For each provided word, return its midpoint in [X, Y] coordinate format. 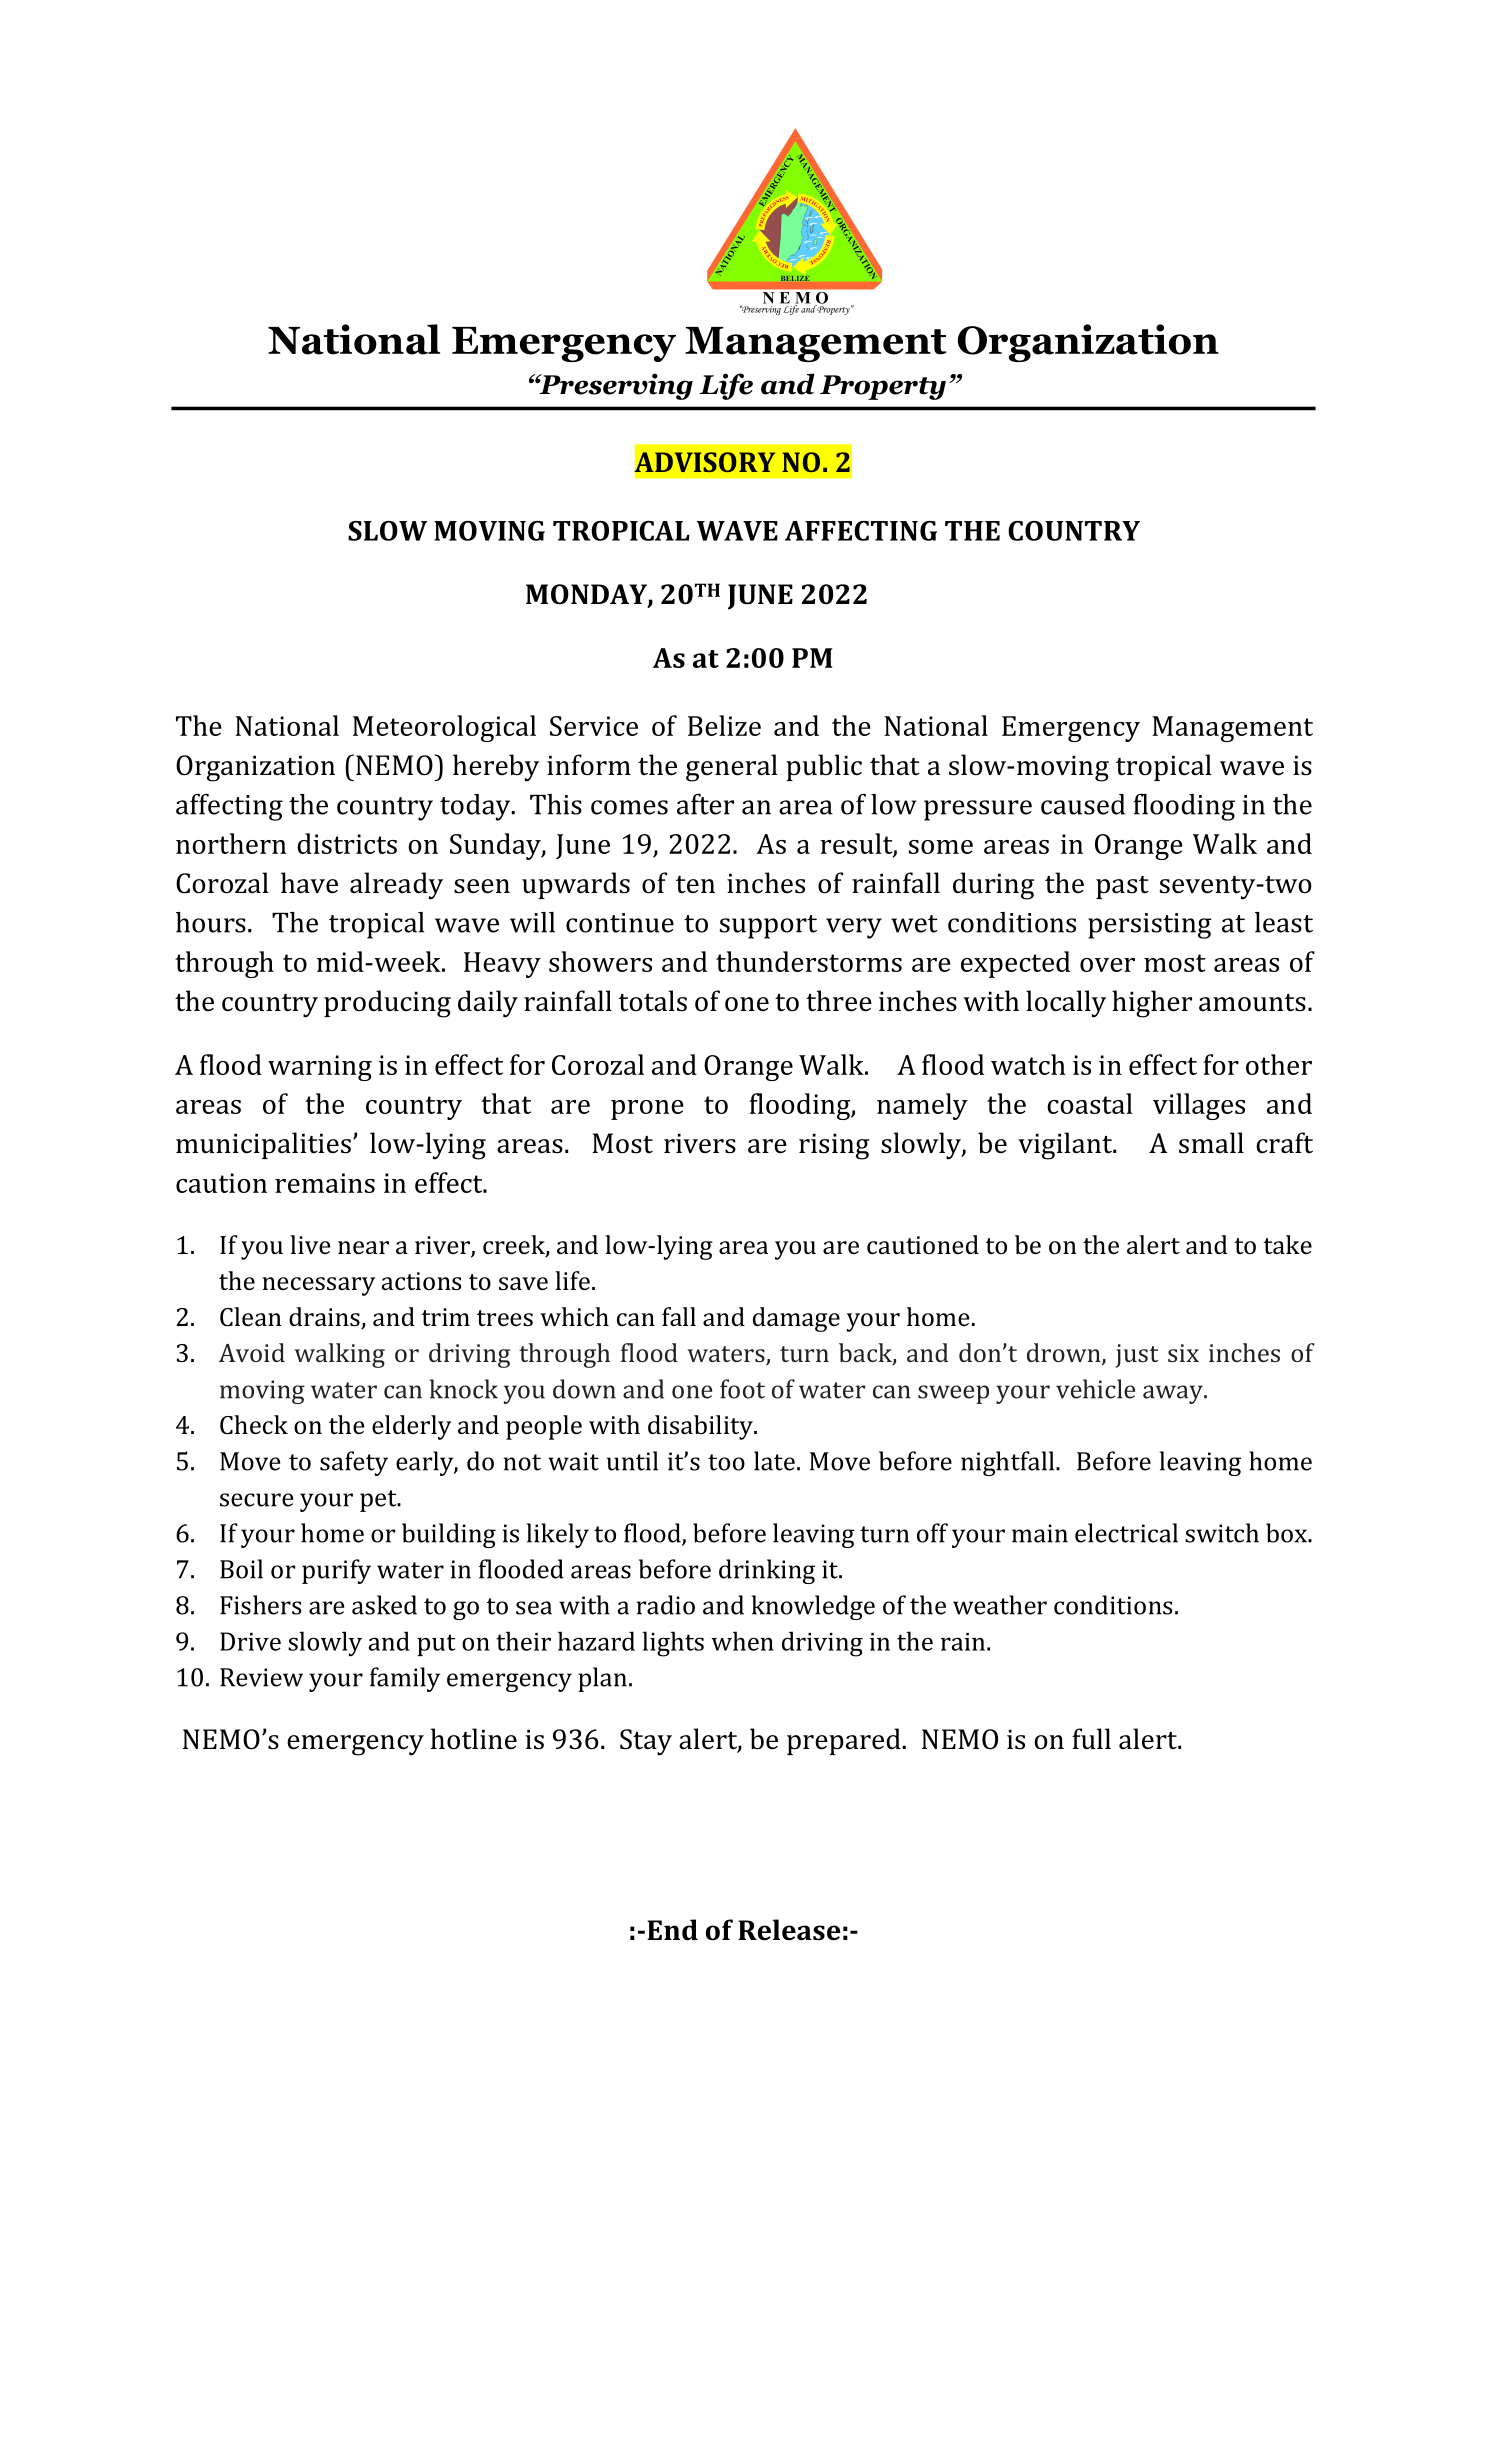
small [1211, 1143]
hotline [474, 1739]
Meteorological [444, 728]
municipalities [263, 1145]
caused [1083, 804]
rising [834, 1146]
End [672, 1930]
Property [883, 387]
